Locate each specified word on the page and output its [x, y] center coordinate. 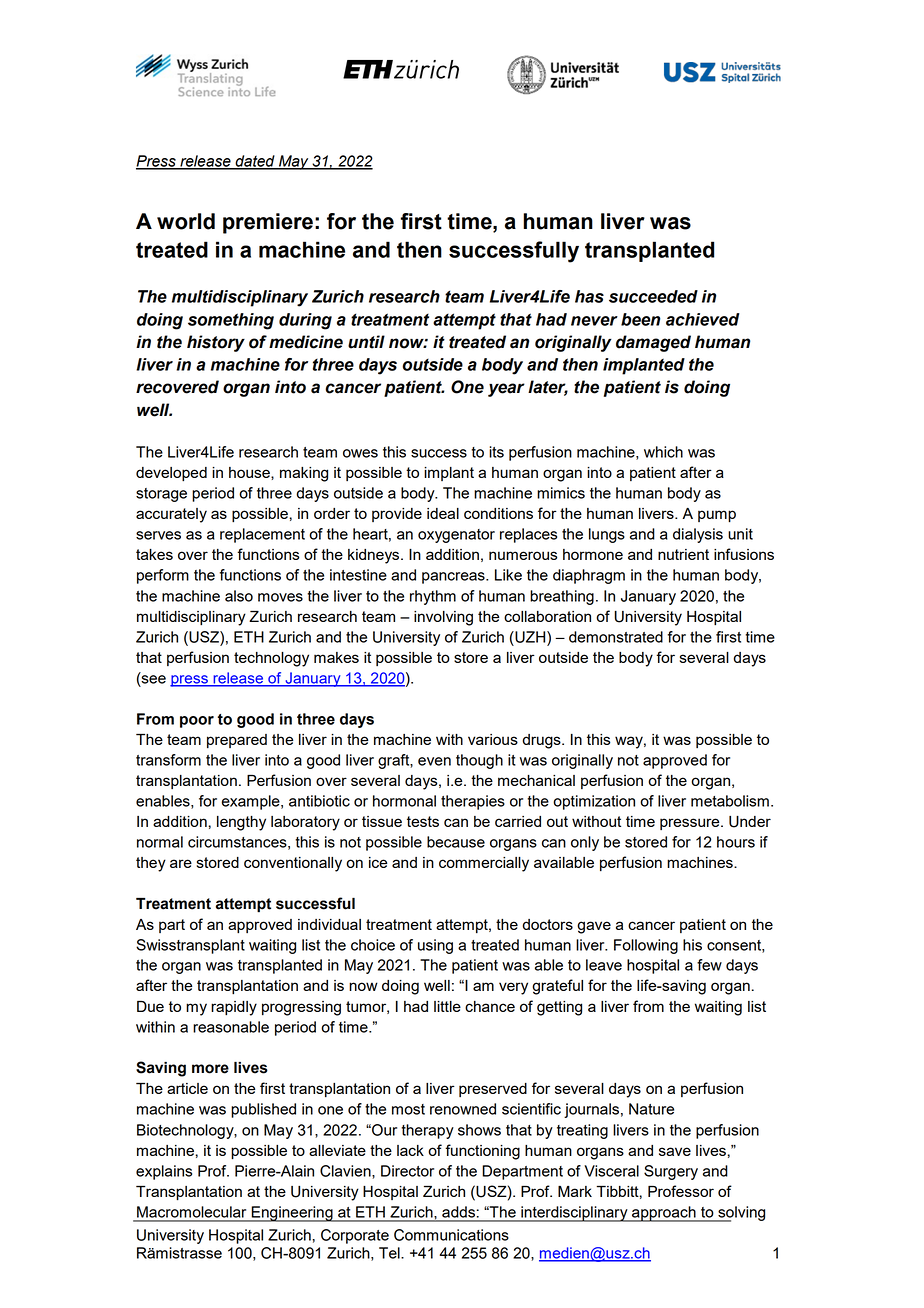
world [186, 221]
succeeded [653, 296]
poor [197, 722]
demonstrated [616, 637]
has [589, 296]
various [493, 739]
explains [164, 1172]
